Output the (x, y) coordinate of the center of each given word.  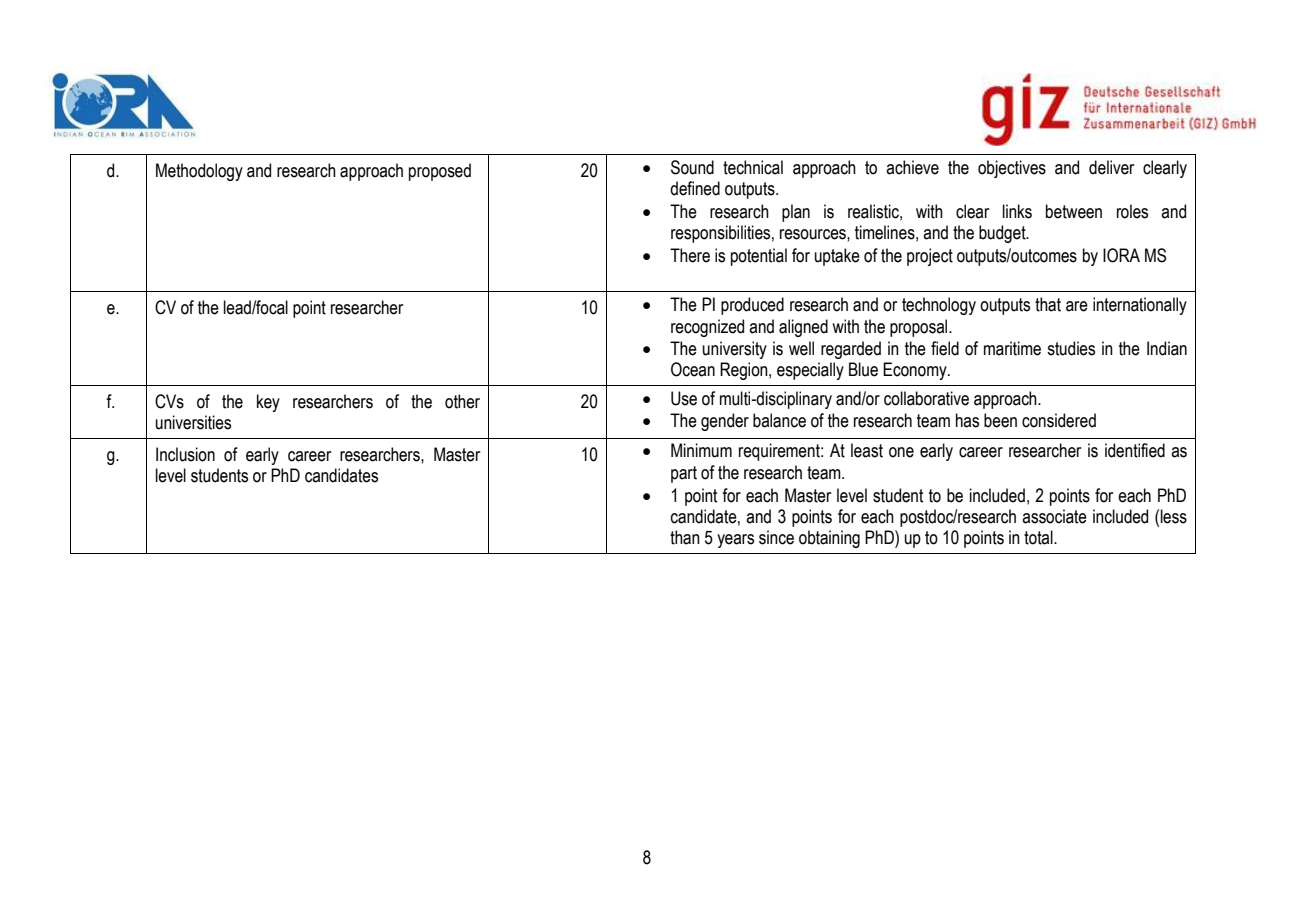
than (685, 537)
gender (725, 422)
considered (1059, 420)
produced (752, 306)
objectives (1012, 169)
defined (695, 188)
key (268, 403)
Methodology (199, 172)
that (1048, 304)
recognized (707, 328)
